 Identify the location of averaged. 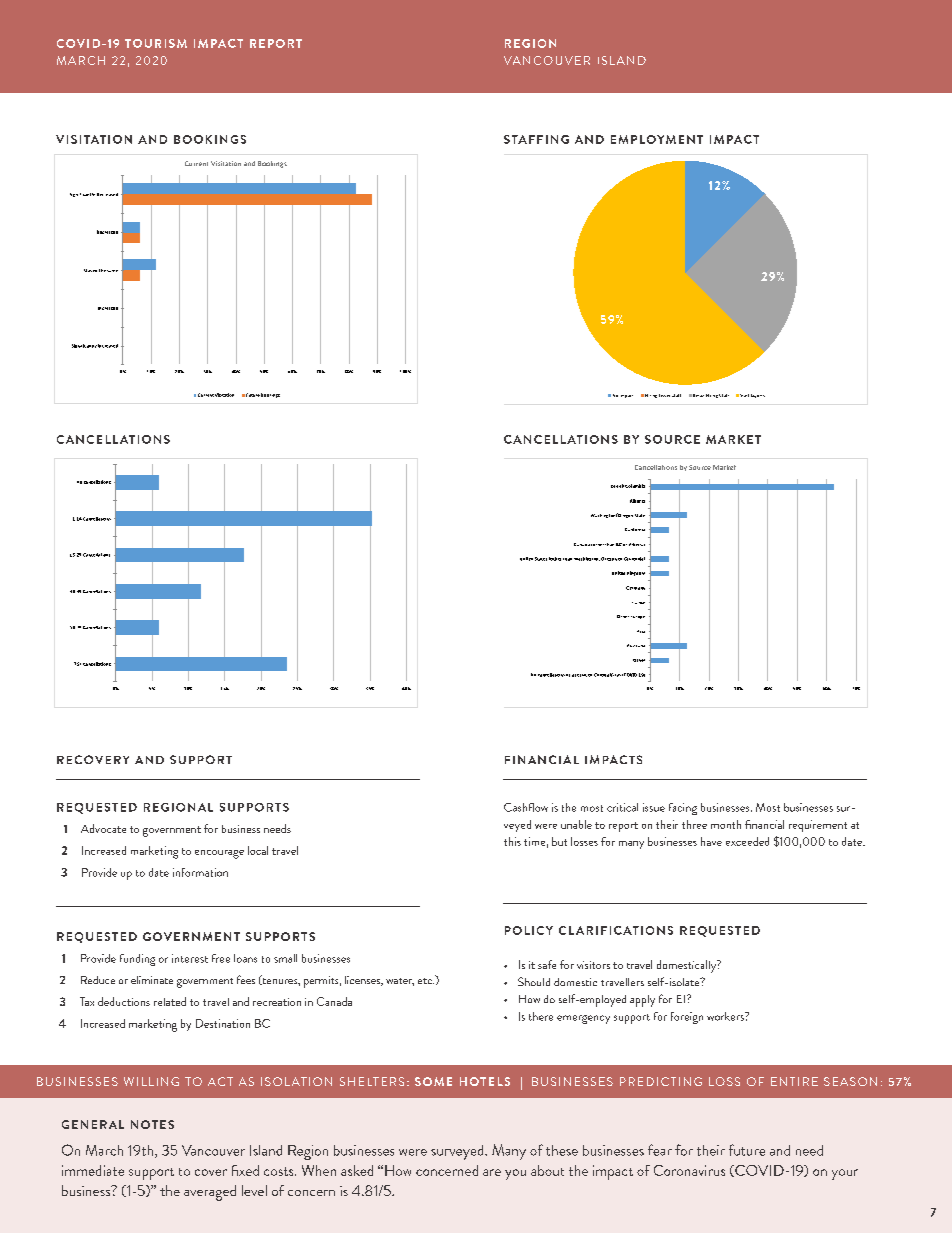
(210, 1193).
